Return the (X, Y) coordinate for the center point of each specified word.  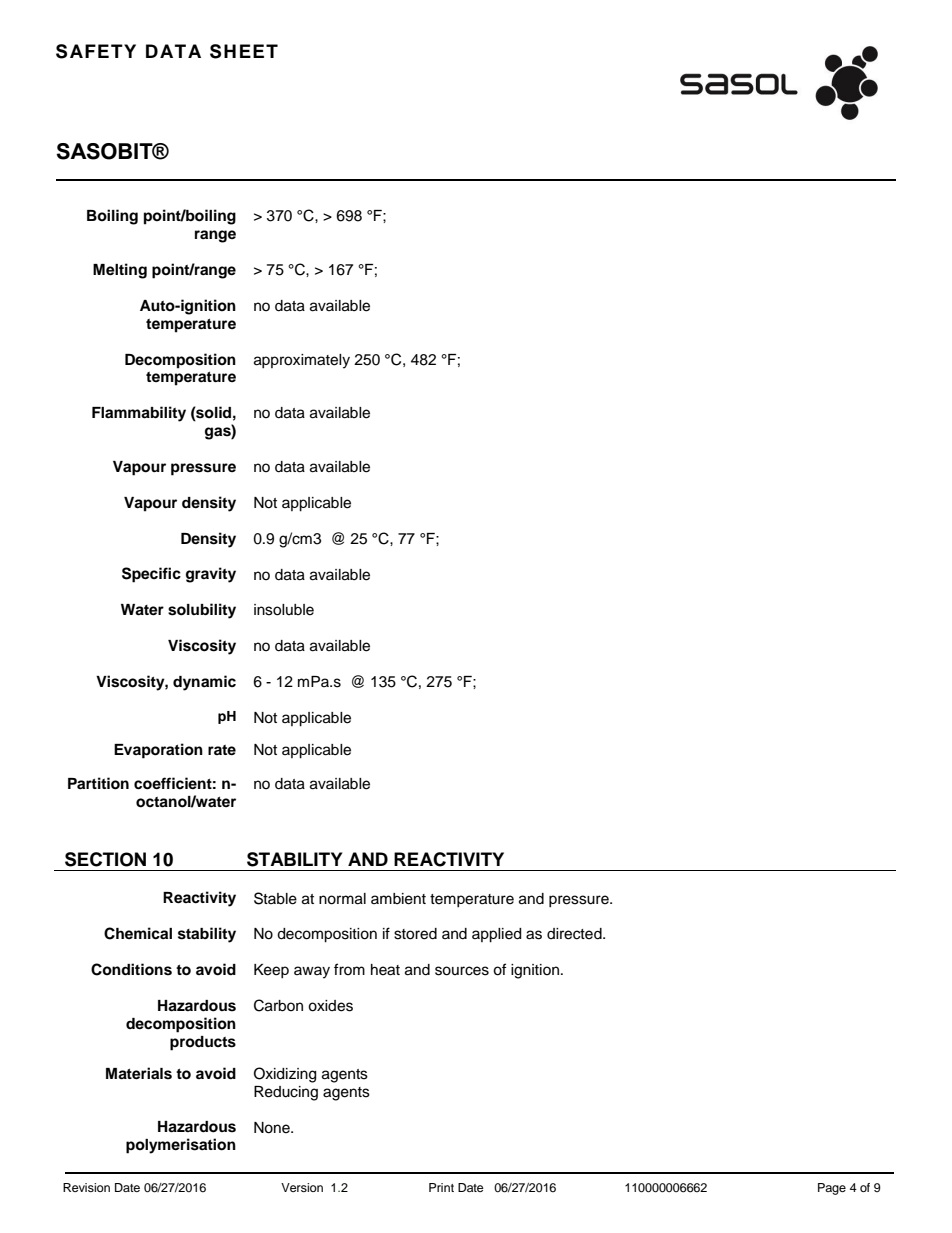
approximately (302, 361)
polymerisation (181, 1146)
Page (832, 1189)
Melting (120, 271)
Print (441, 1187)
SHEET (244, 51)
